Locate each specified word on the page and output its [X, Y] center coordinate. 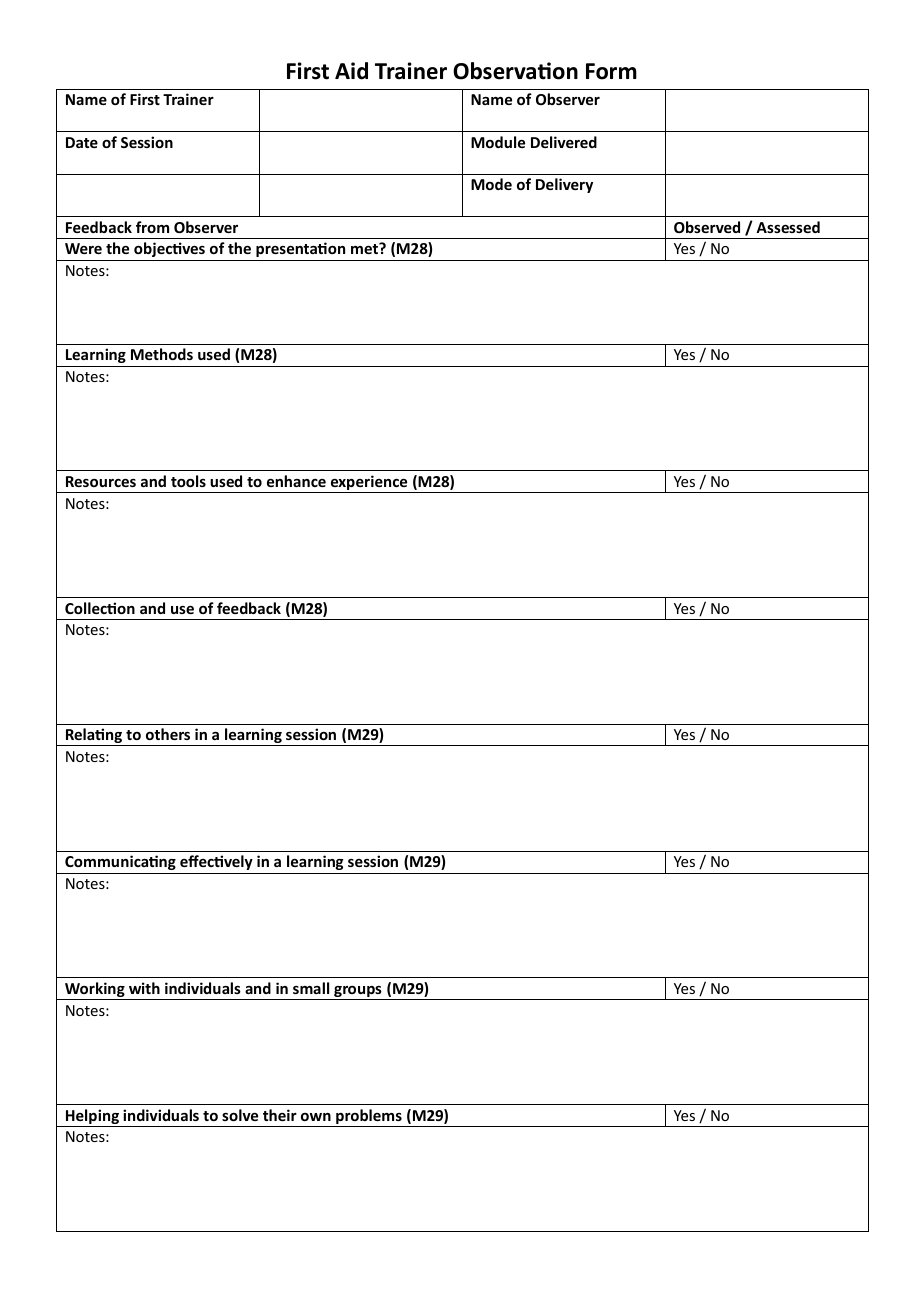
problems [369, 1118]
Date [82, 142]
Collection [100, 608]
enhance [296, 481]
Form [611, 71]
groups [358, 993]
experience [369, 484]
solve [240, 1115]
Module [498, 142]
